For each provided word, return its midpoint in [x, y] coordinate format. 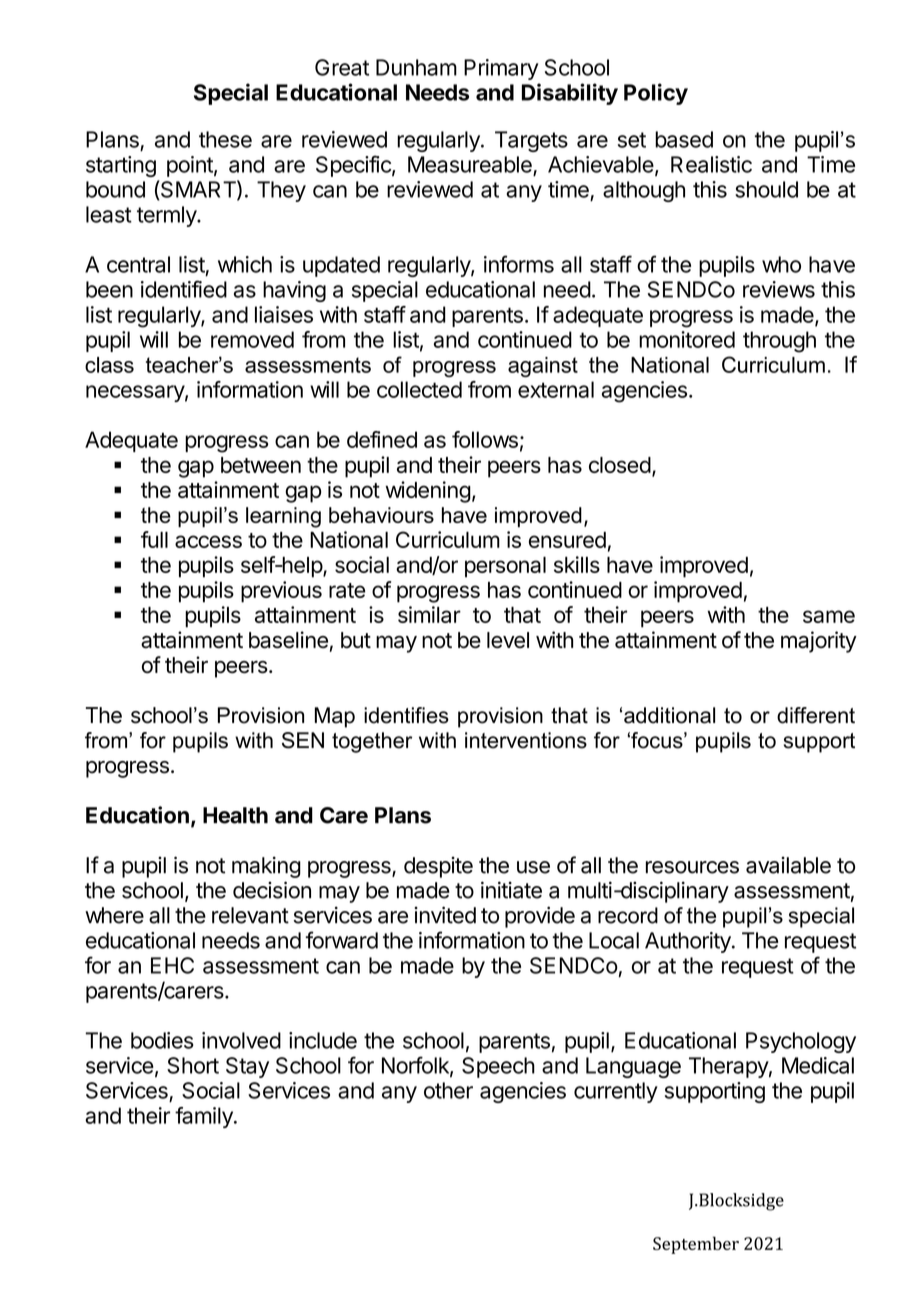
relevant [250, 915]
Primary [501, 69]
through [779, 342]
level [508, 640]
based [684, 139]
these [225, 139]
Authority [689, 942]
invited [445, 915]
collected [419, 389]
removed [252, 339]
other [448, 1090]
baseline [288, 640]
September [696, 1245]
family [205, 1117]
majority [819, 642]
